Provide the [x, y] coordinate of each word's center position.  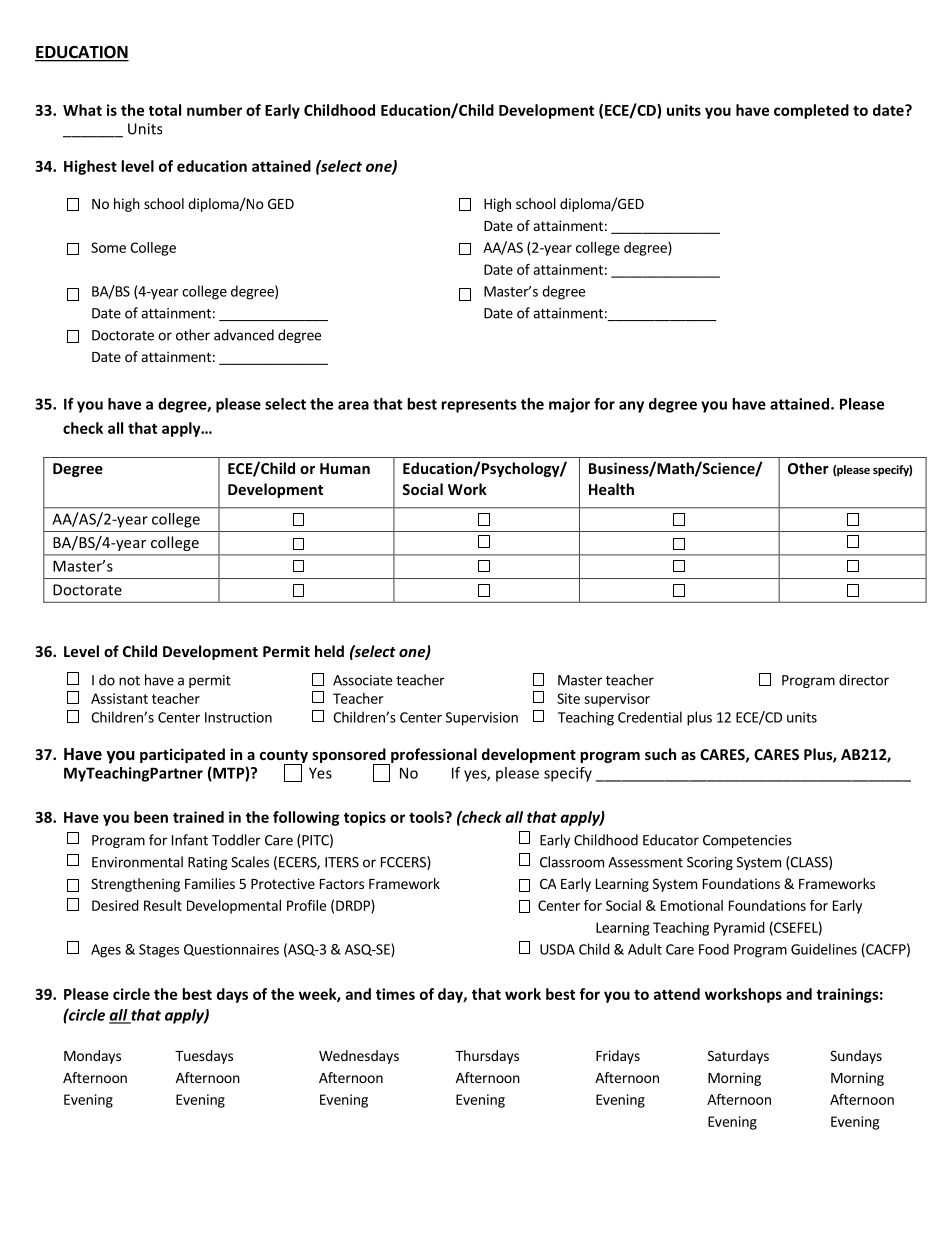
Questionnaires [231, 950]
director [864, 680]
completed [811, 111]
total [165, 110]
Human [345, 468]
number [214, 110]
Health [611, 489]
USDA [557, 949]
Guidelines [824, 949]
